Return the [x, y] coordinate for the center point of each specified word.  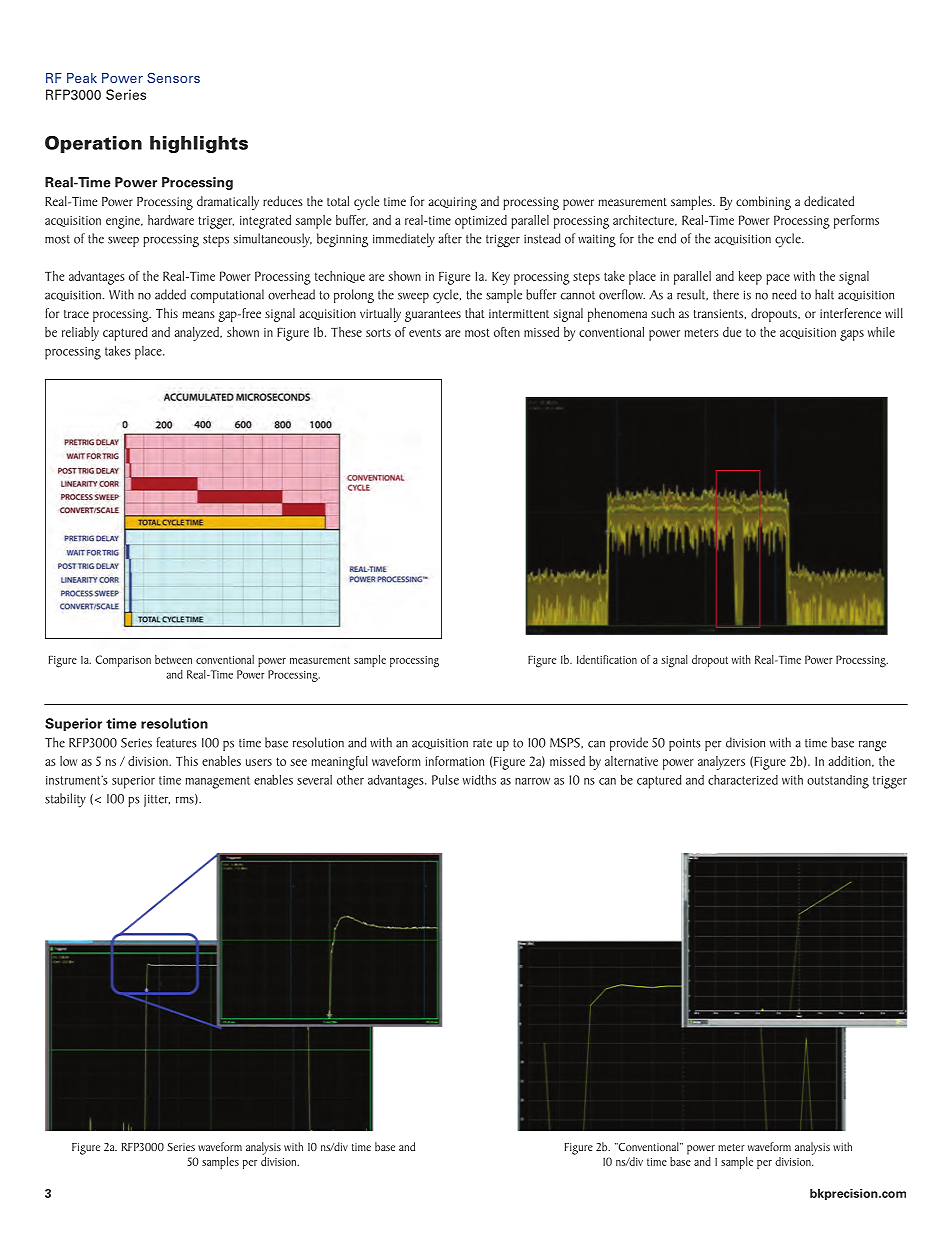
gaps [852, 335]
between [173, 659]
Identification [607, 659]
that [474, 313]
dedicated [829, 201]
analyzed [197, 334]
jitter [157, 800]
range [873, 746]
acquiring [452, 203]
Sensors [173, 77]
